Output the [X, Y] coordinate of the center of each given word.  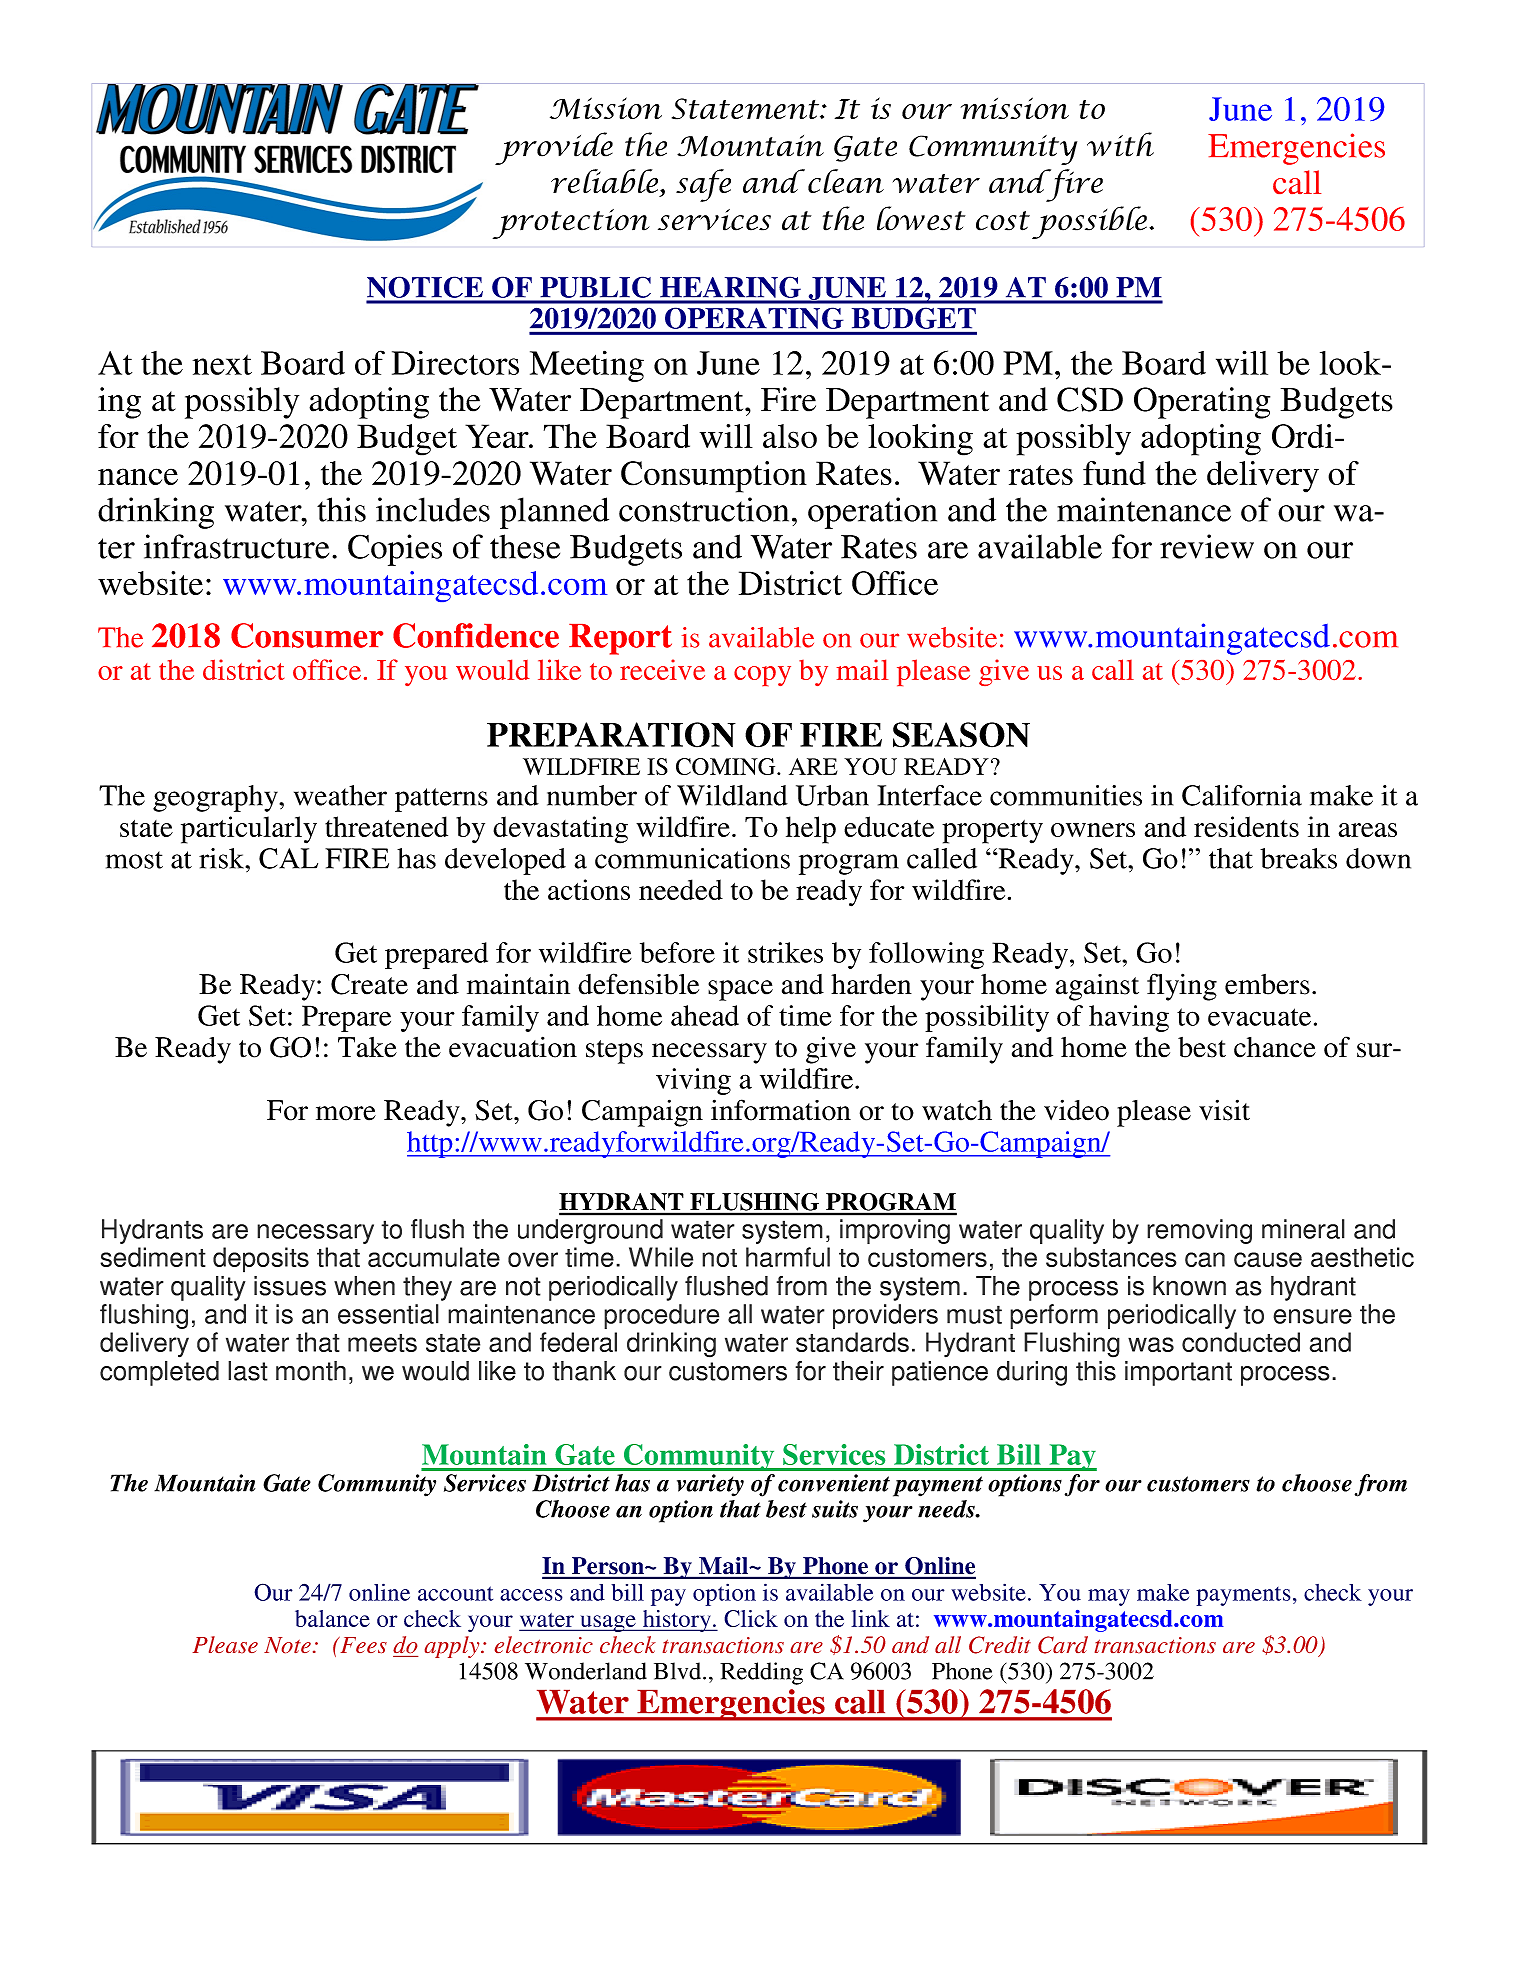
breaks [1298, 858]
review [1207, 546]
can [1205, 1259]
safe [703, 185]
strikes [785, 952]
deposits [261, 1260]
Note [287, 1645]
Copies [395, 550]
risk [223, 858]
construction [704, 509]
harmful [788, 1257]
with [1120, 144]
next [222, 364]
